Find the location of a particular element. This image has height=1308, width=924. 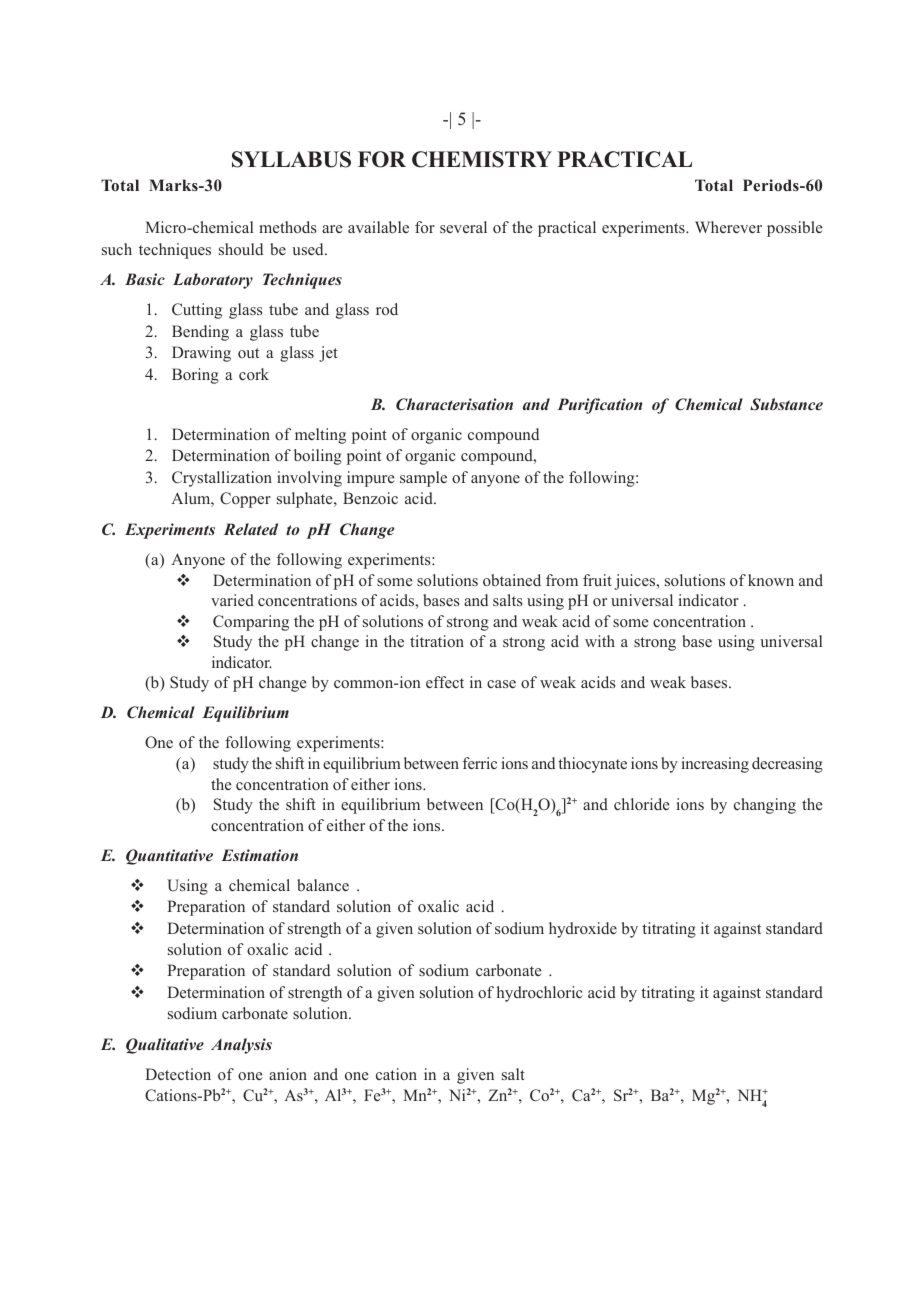

known is located at coordinates (771, 580).
